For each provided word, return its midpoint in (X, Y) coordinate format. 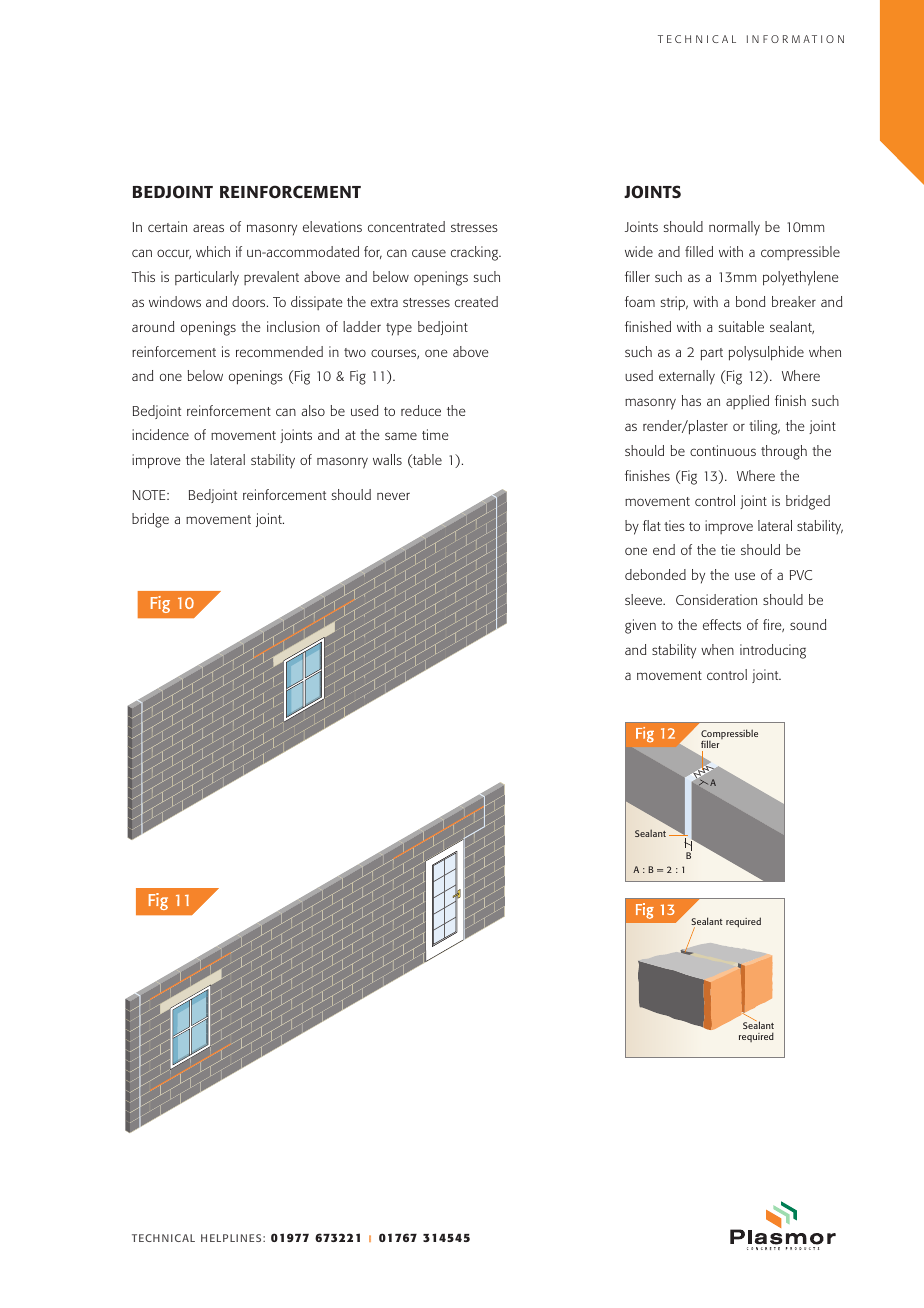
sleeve (645, 599)
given (640, 626)
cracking (476, 253)
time (435, 434)
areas (208, 228)
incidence (160, 434)
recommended (279, 351)
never (393, 496)
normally (734, 228)
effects (722, 624)
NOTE (150, 495)
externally (687, 377)
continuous (723, 450)
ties (674, 525)
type (399, 329)
